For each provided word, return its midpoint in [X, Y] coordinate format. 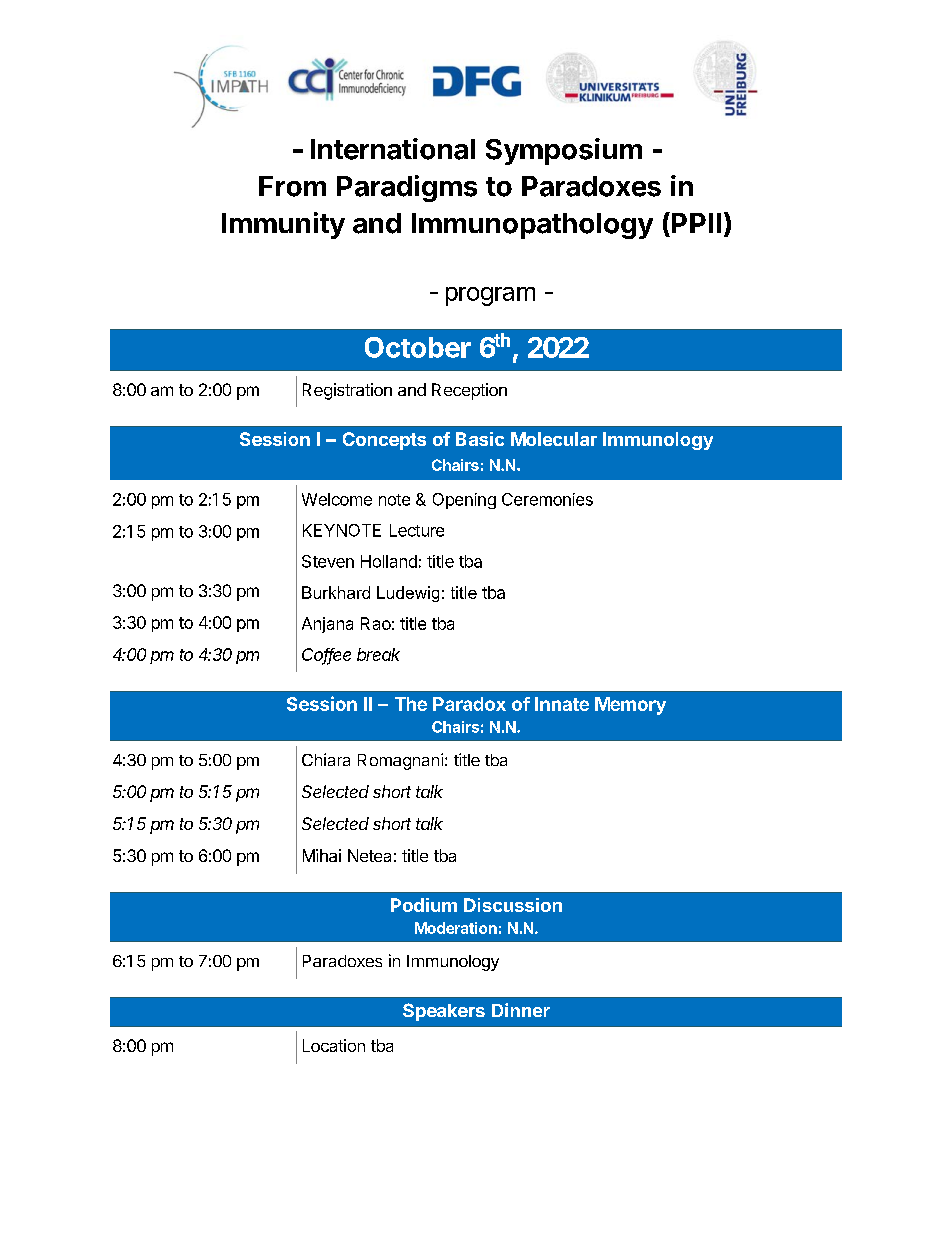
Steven [328, 561]
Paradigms [407, 188]
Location [334, 1045]
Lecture [417, 530]
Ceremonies [547, 499]
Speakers [444, 1012]
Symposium [564, 151]
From [292, 186]
